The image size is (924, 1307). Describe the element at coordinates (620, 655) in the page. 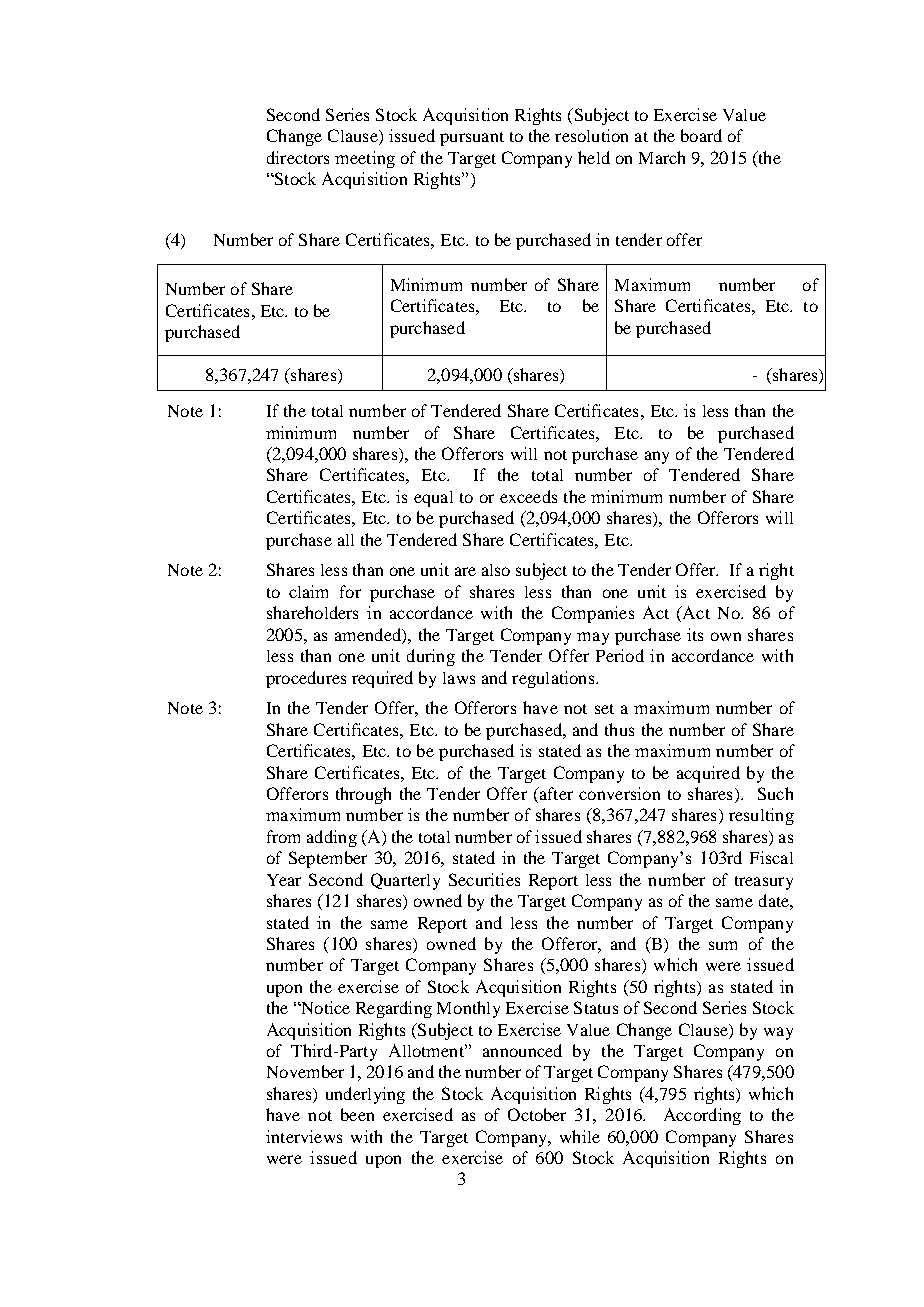

I see `Period` at that location.
